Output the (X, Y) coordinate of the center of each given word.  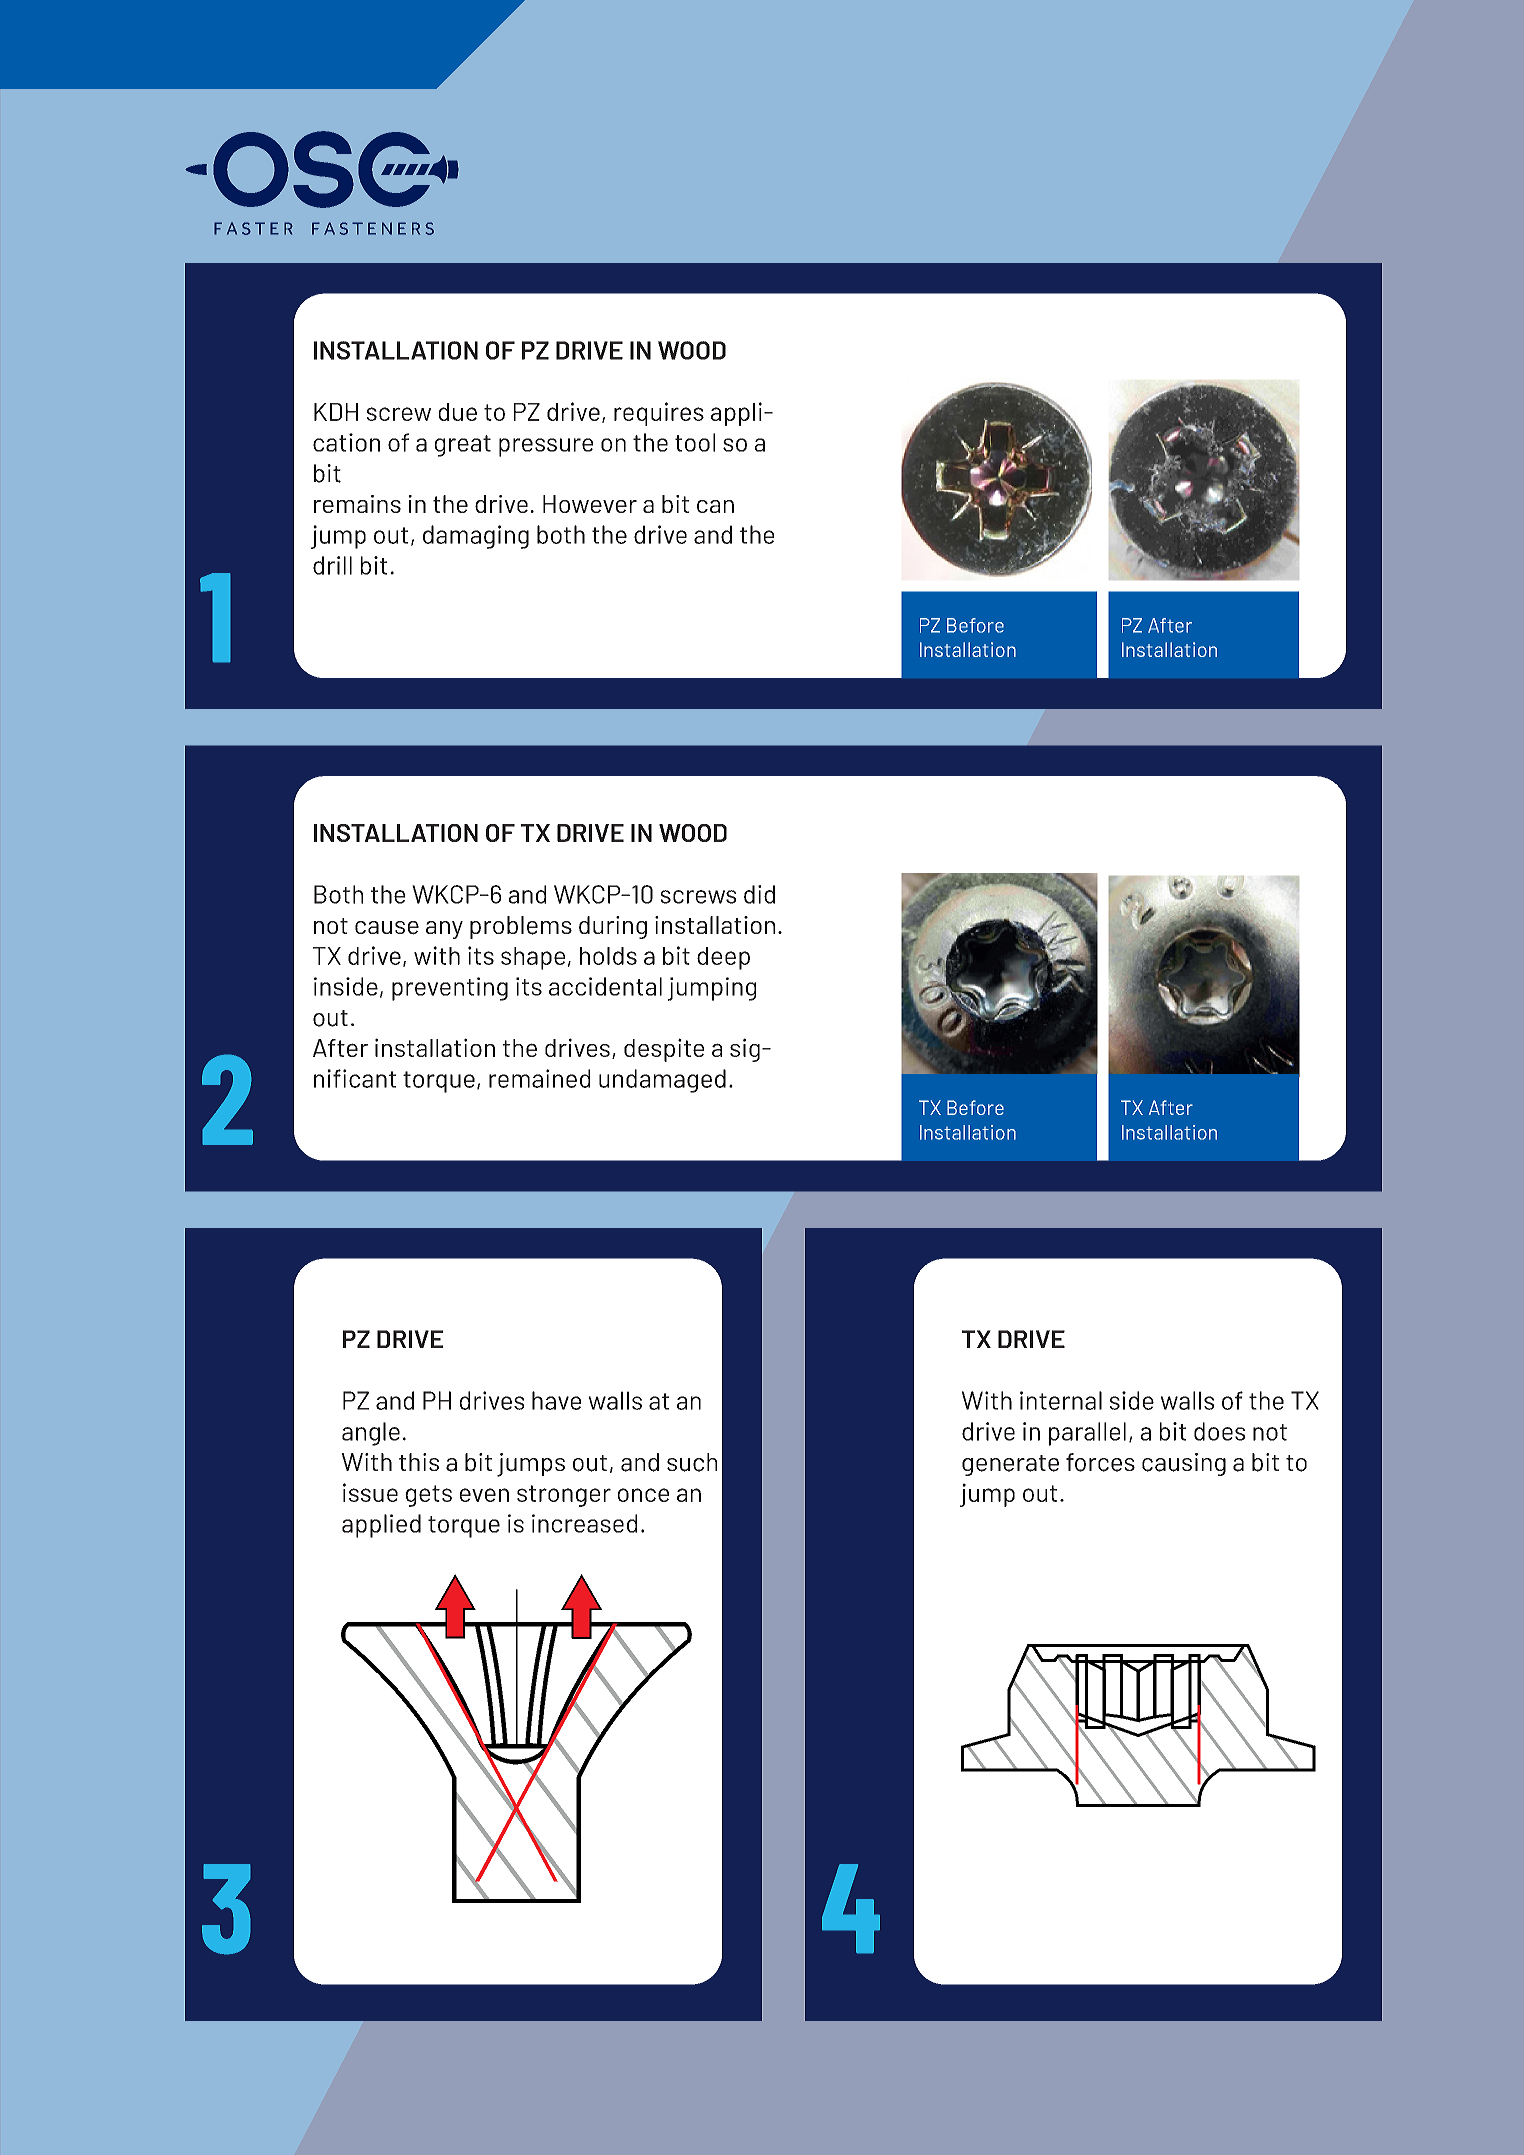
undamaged (662, 1081)
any (444, 930)
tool (695, 442)
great (463, 446)
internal (1061, 1400)
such (692, 1462)
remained (539, 1078)
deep (723, 958)
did (759, 894)
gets (429, 1496)
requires (659, 414)
